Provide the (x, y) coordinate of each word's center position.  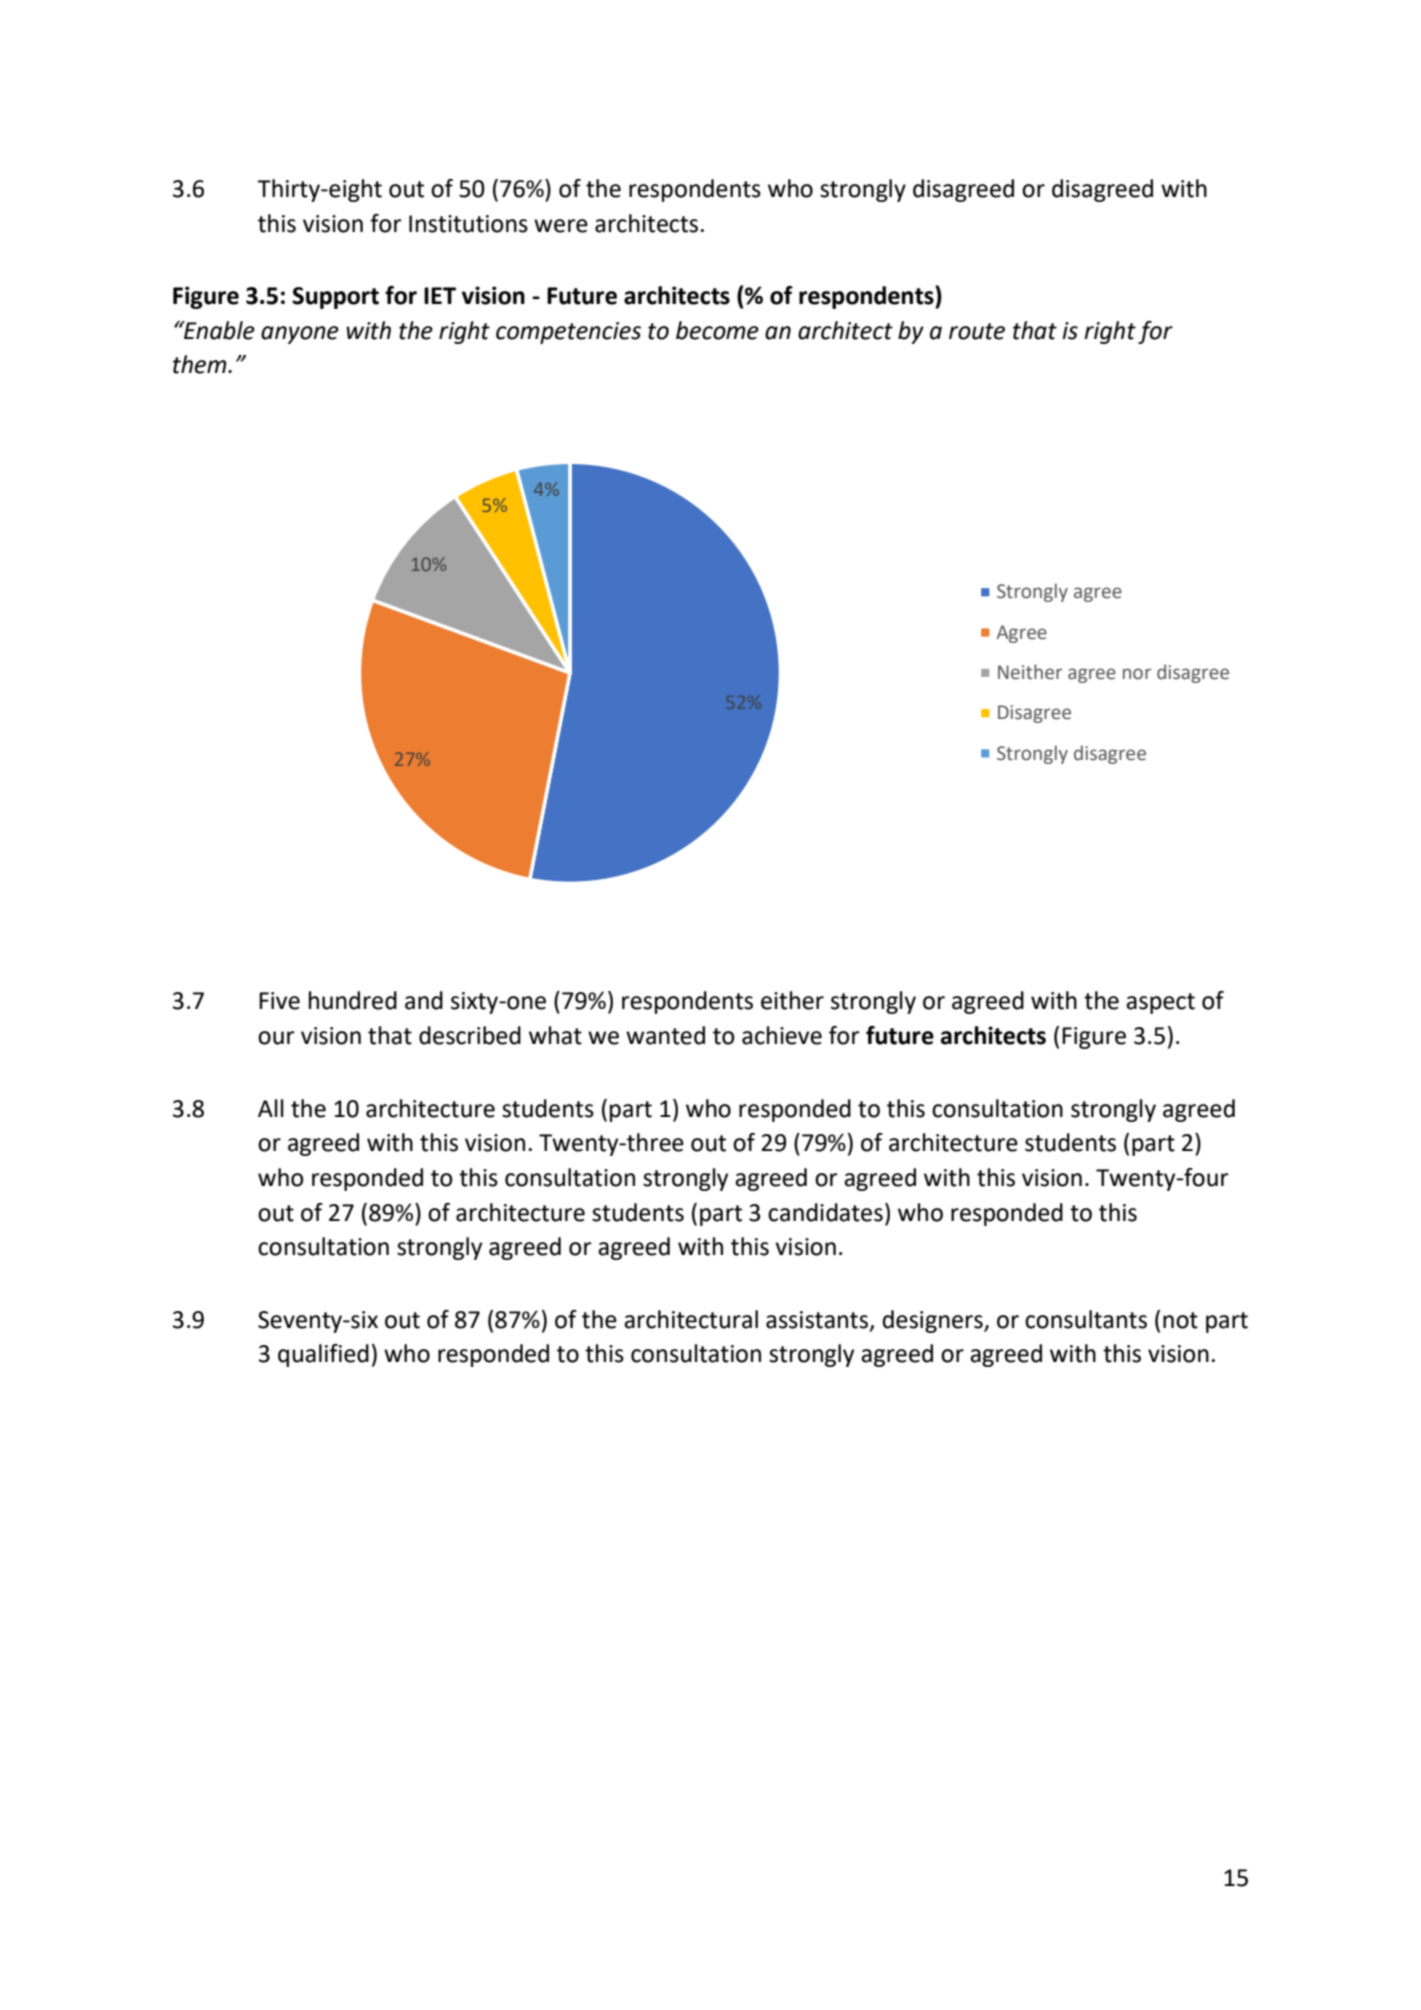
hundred (353, 1000)
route (977, 331)
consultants (1086, 1319)
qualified (323, 1355)
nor (1137, 674)
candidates (825, 1212)
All (271, 1108)
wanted (665, 1035)
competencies (568, 333)
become (717, 330)
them (201, 364)
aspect (1160, 1003)
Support (335, 298)
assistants (818, 1321)
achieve (782, 1035)
